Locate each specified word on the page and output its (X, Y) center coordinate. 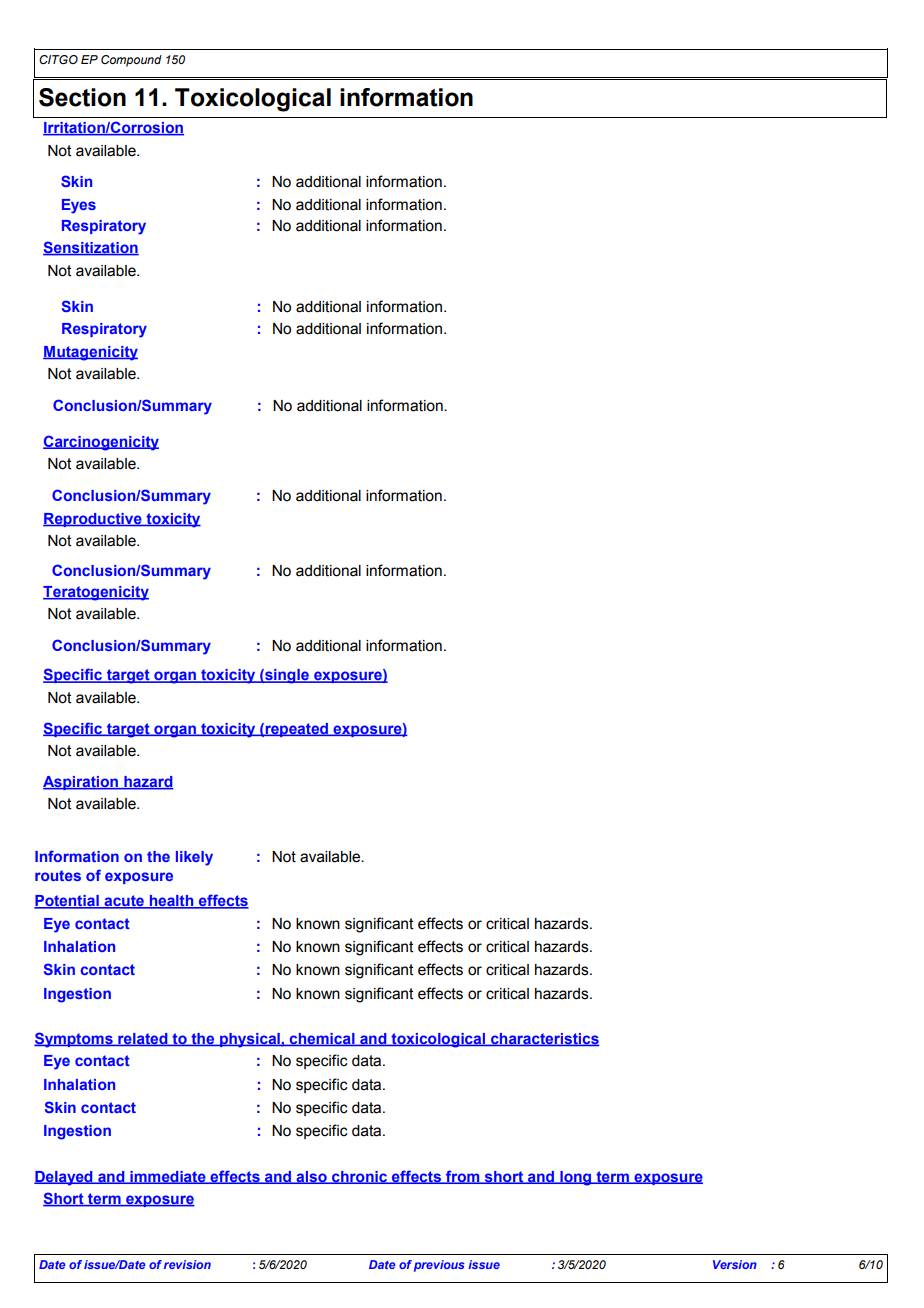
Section (82, 97)
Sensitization (91, 248)
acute (124, 902)
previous (439, 1266)
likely (194, 858)
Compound (131, 61)
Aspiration (81, 783)
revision (187, 1264)
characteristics (544, 1039)
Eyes (79, 206)
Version (735, 1264)
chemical (322, 1039)
